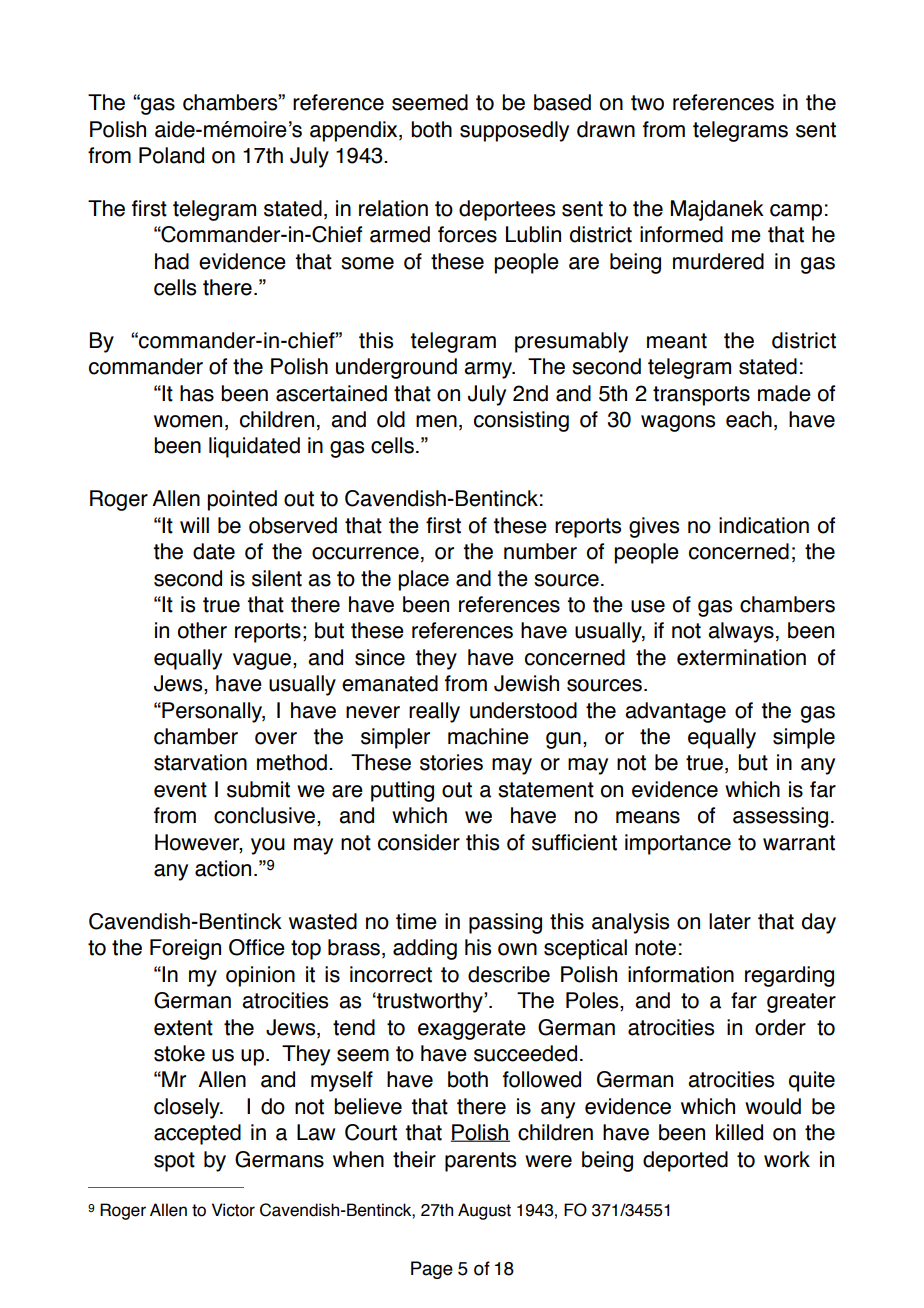  I want to click on camp, so click(796, 212).
